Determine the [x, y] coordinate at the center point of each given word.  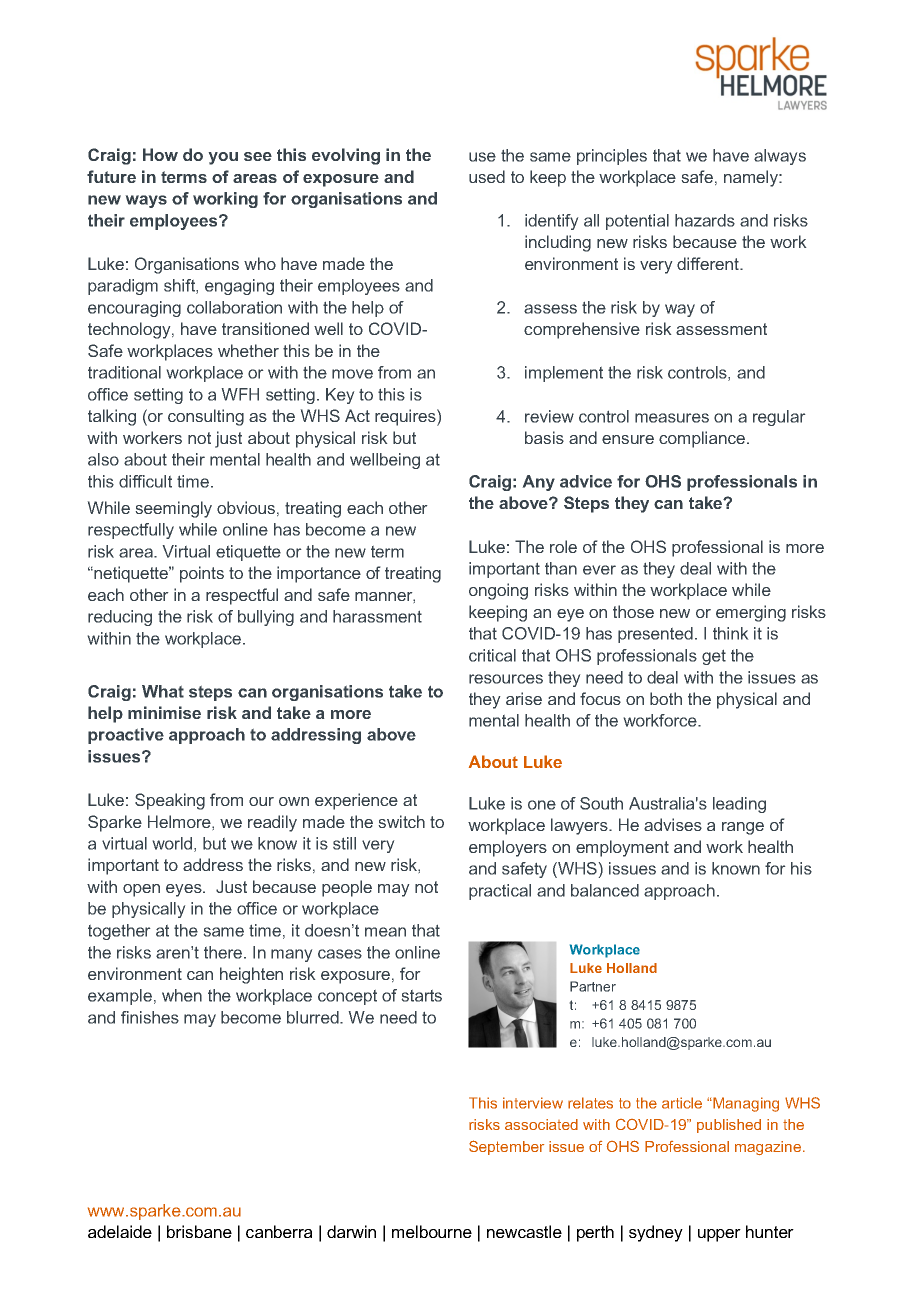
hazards [705, 220]
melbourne [432, 1231]
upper [719, 1235]
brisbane [199, 1231]
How [160, 154]
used [487, 176]
